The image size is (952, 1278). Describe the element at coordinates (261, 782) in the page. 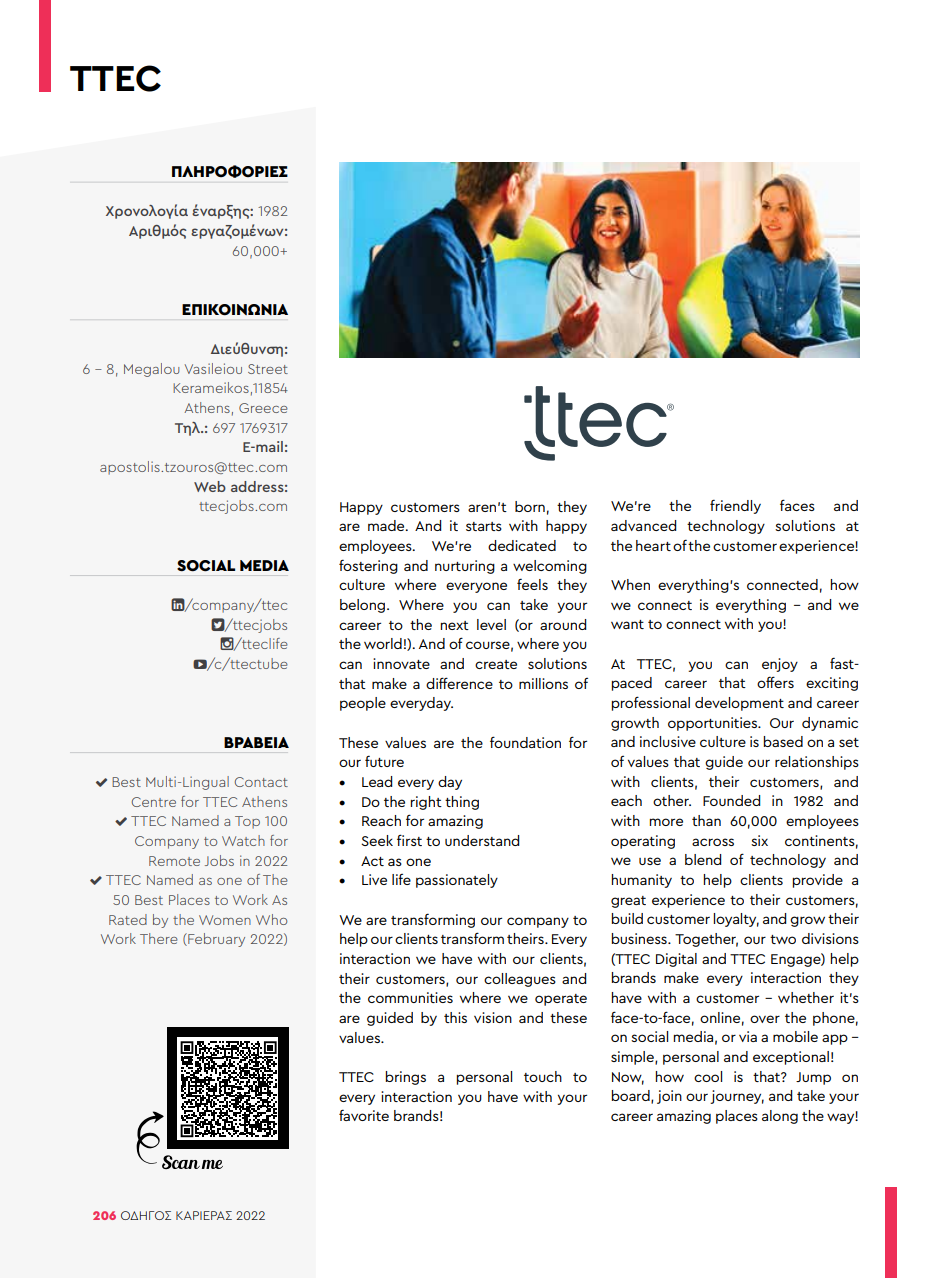

I see `Contact` at that location.
